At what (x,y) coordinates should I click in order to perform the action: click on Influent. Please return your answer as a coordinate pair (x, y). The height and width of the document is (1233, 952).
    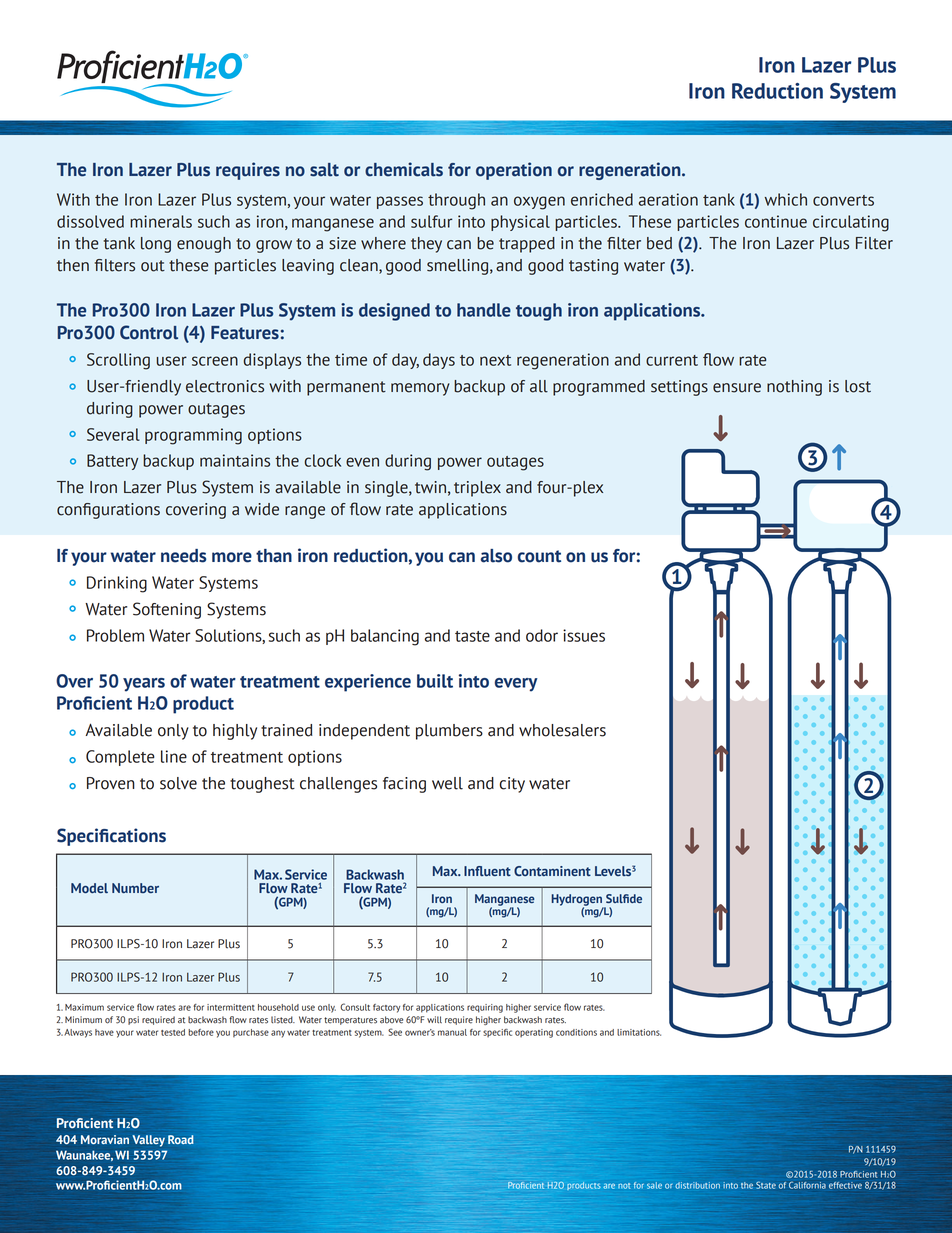
    Looking at the image, I should click on (487, 871).
